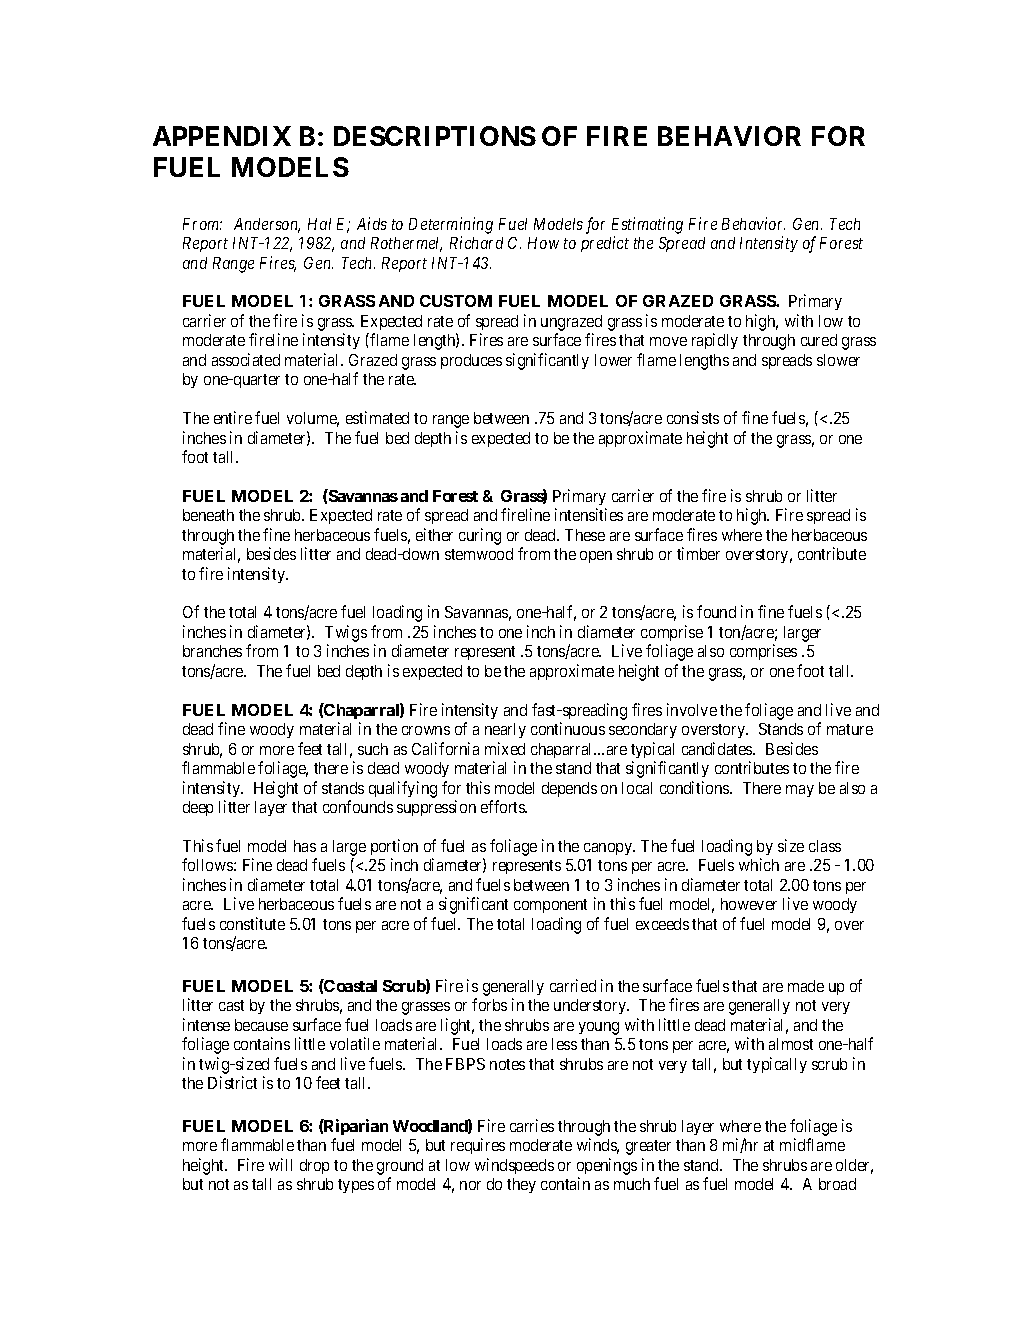 This document has height=1339, width=1034. Describe the element at coordinates (532, 1125) in the document. I see `carries` at that location.
